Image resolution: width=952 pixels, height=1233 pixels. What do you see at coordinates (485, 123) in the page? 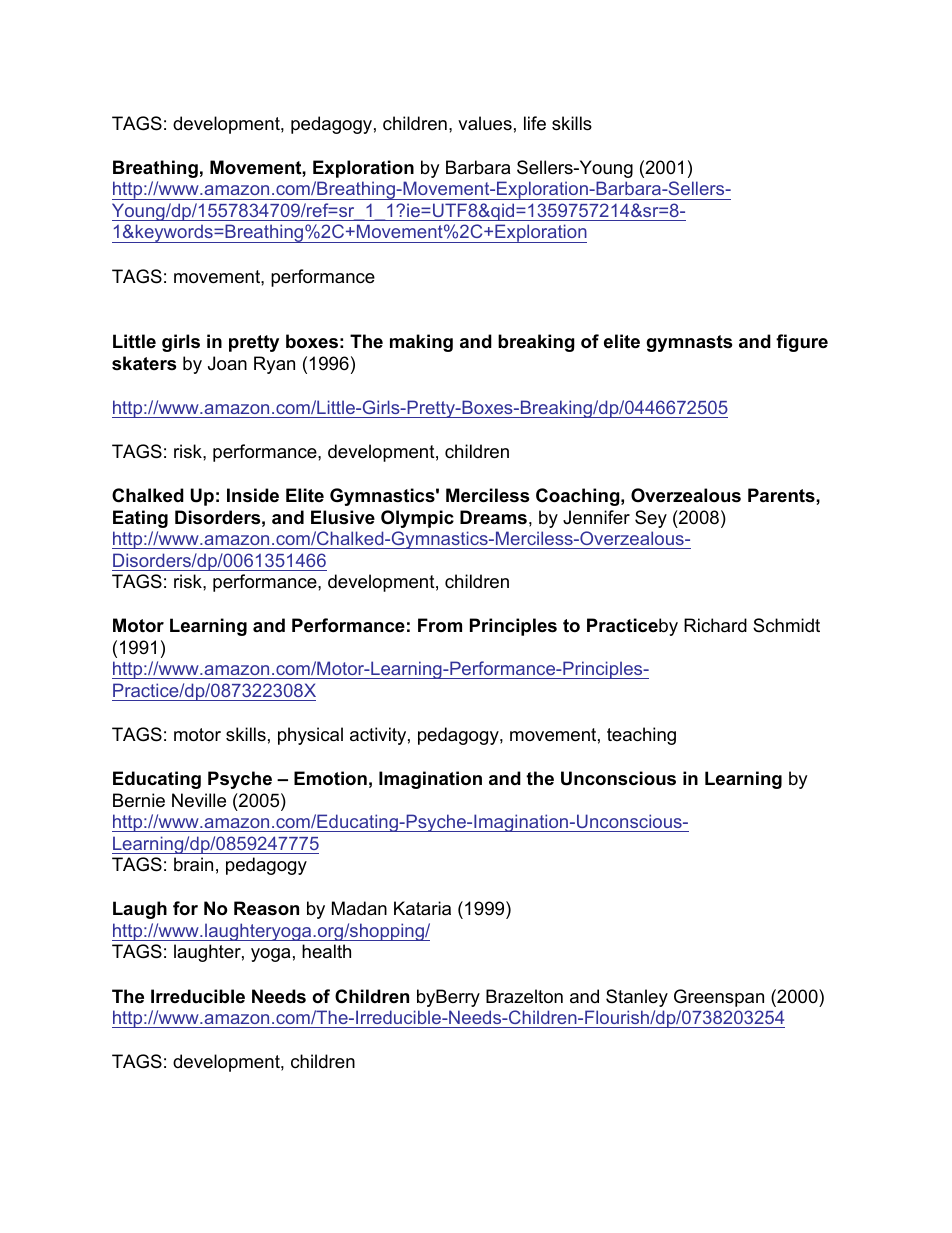
I see `values` at bounding box center [485, 123].
